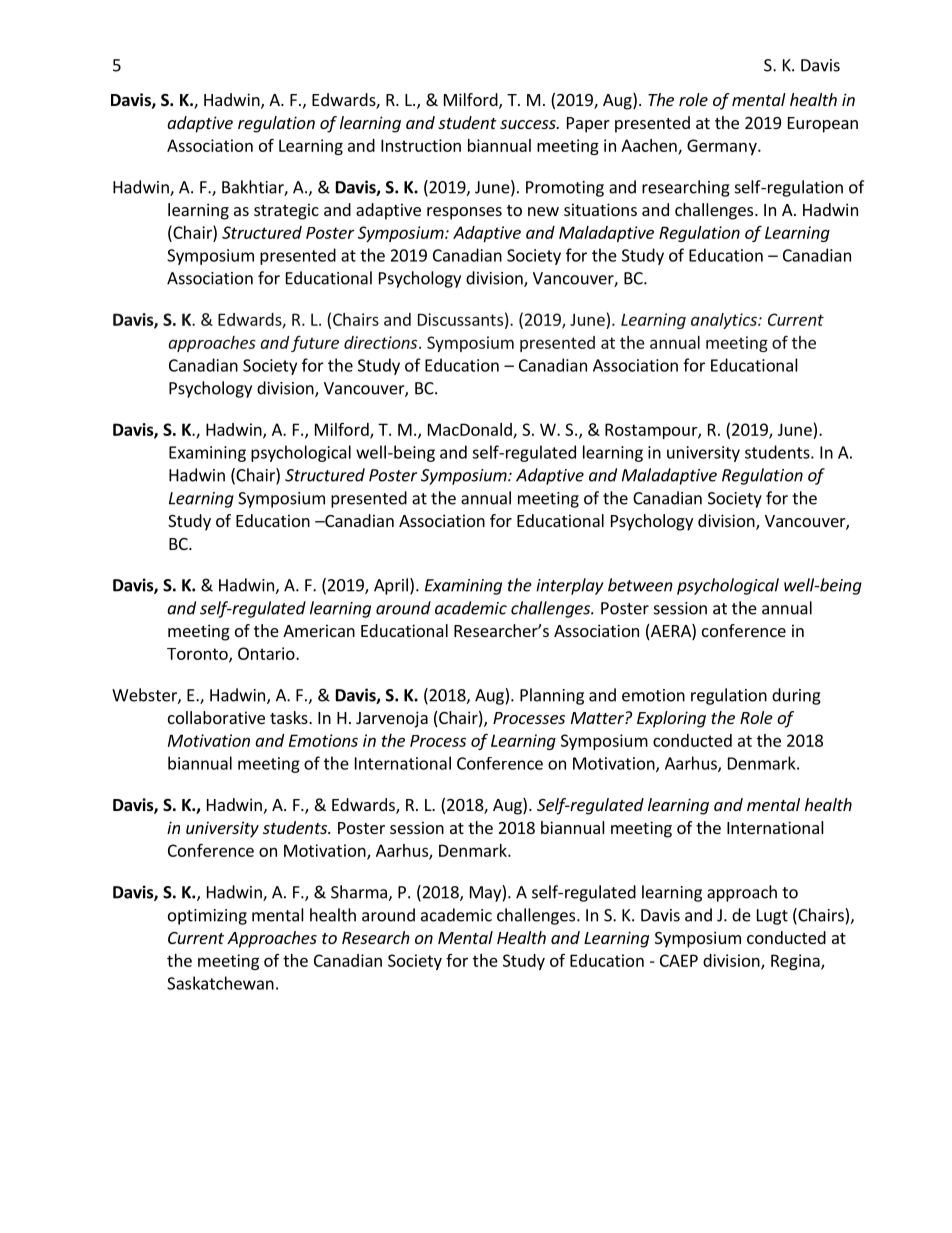  What do you see at coordinates (529, 124) in the image?
I see `success` at bounding box center [529, 124].
